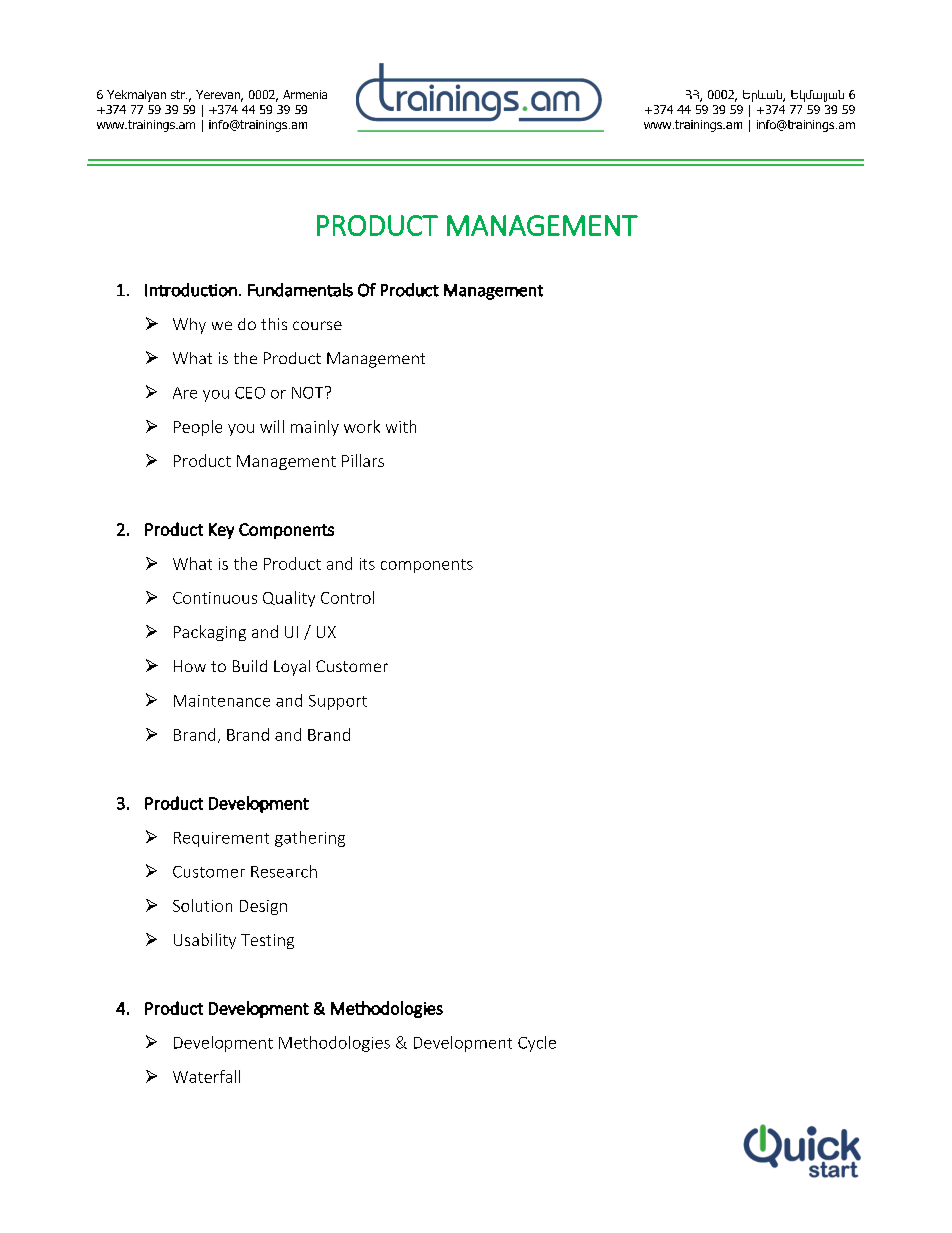 The image size is (952, 1233). I want to click on Fundamentals, so click(300, 290).
